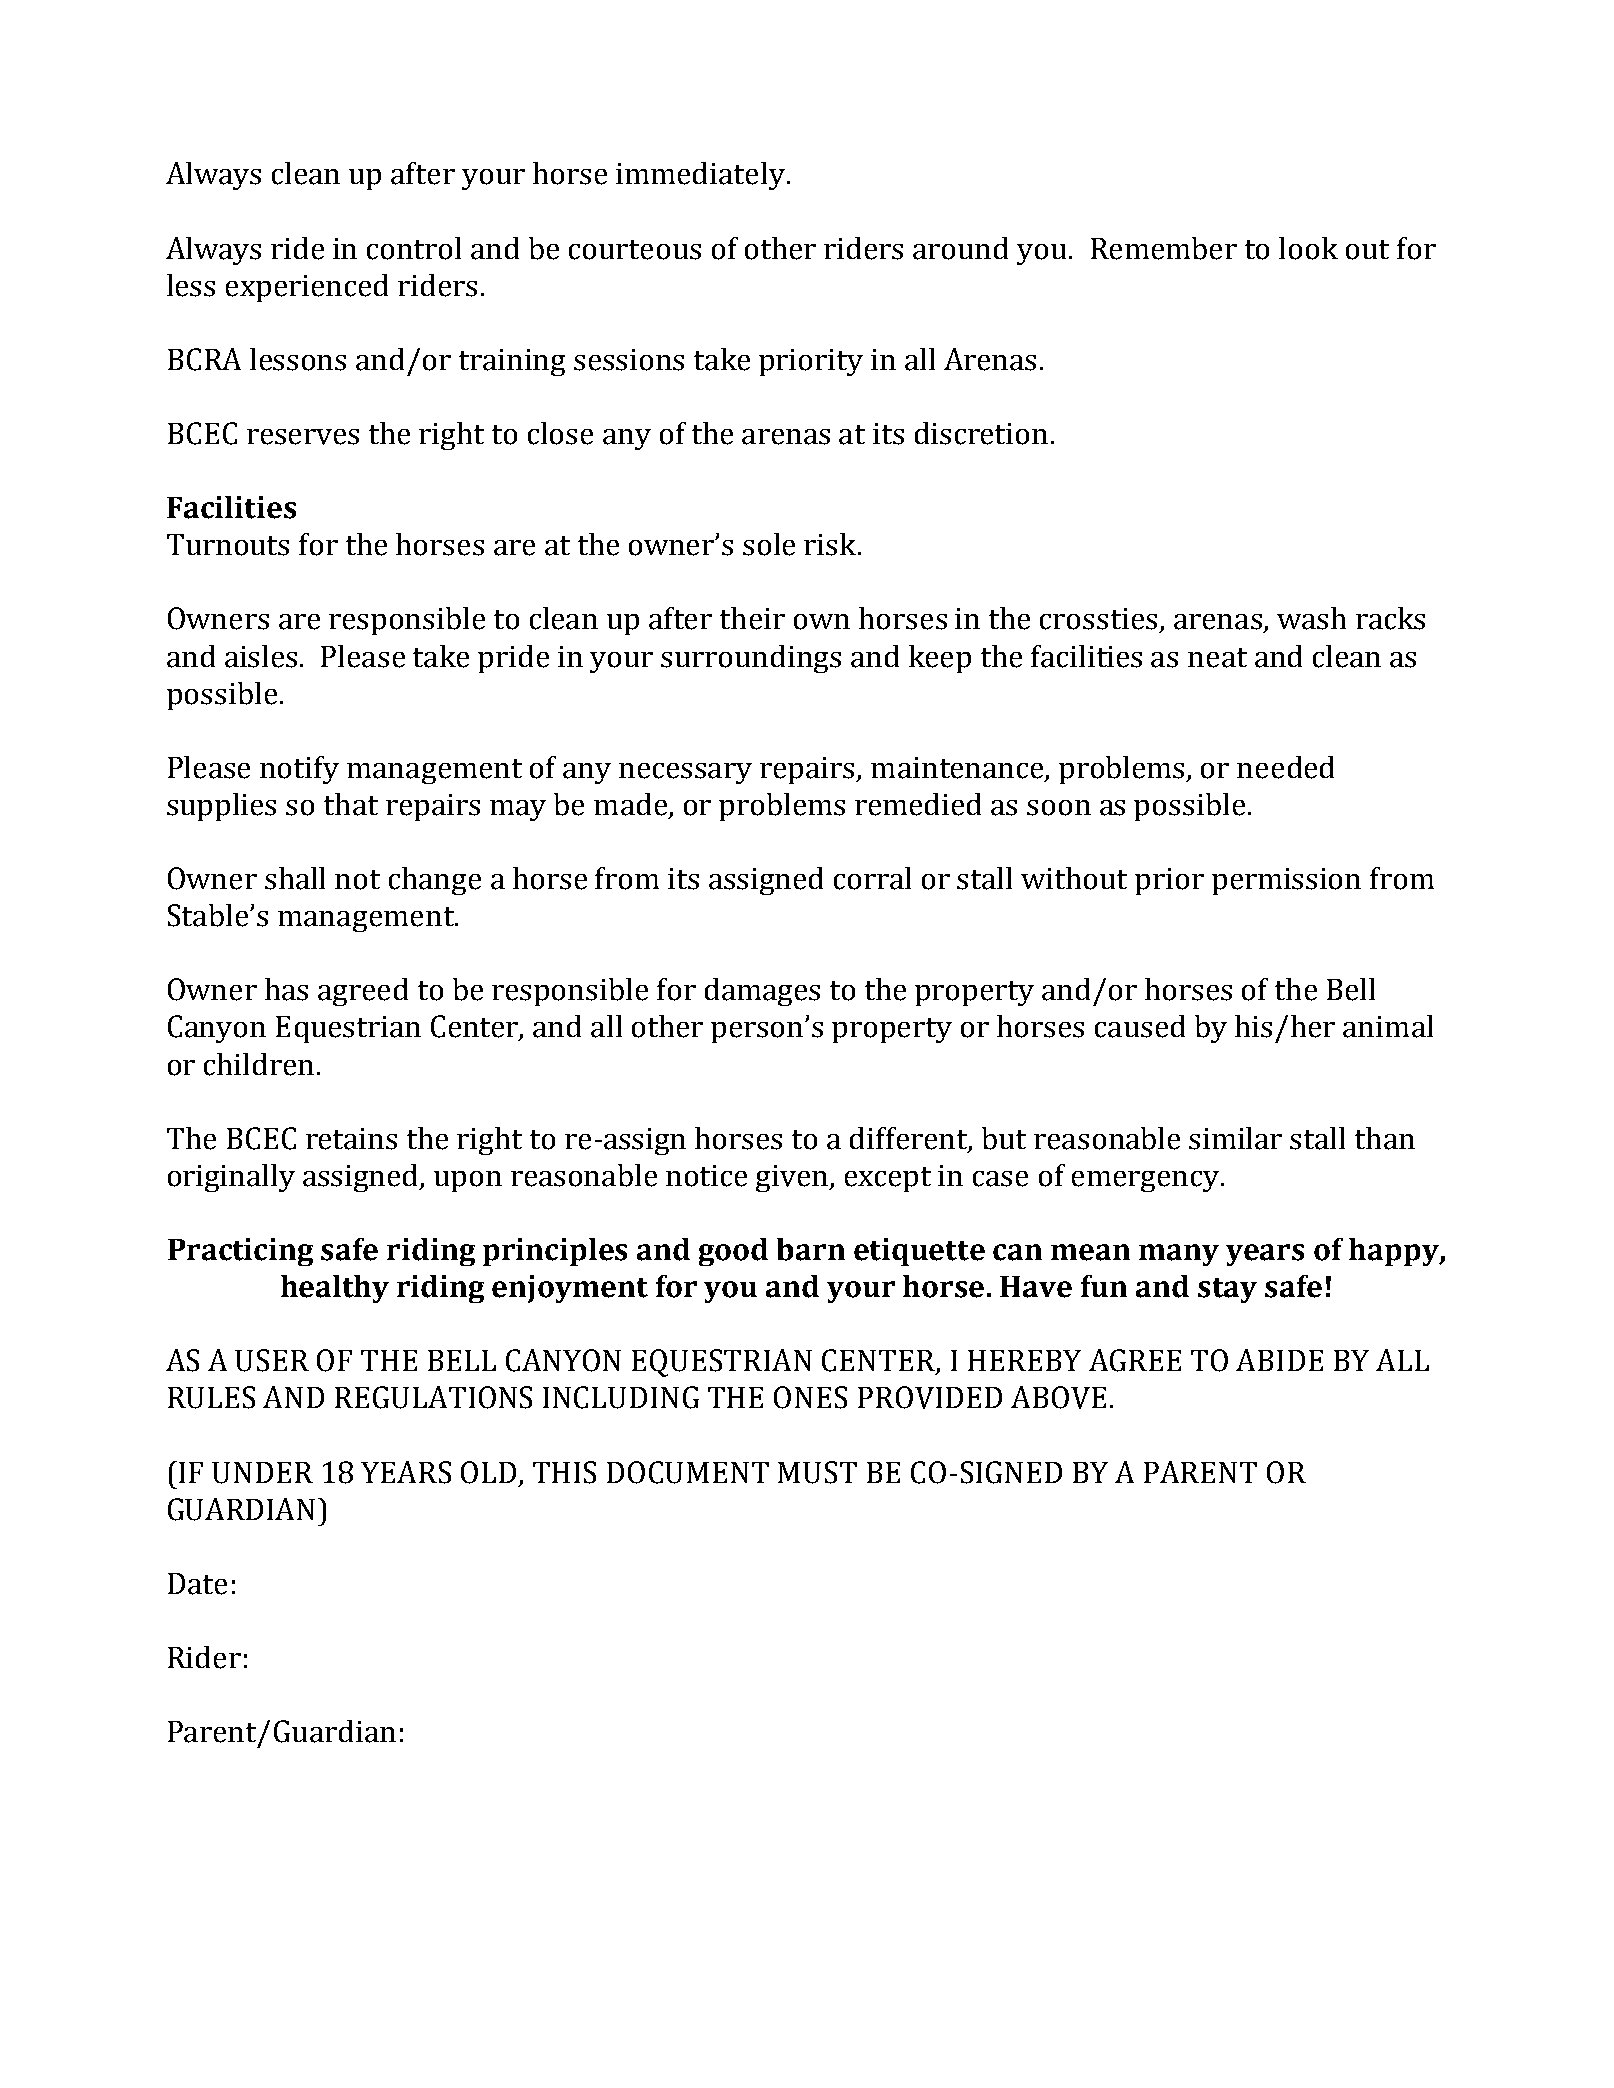 The width and height of the screenshot is (1614, 2088). Describe the element at coordinates (1308, 248) in the screenshot. I see `look` at that location.
